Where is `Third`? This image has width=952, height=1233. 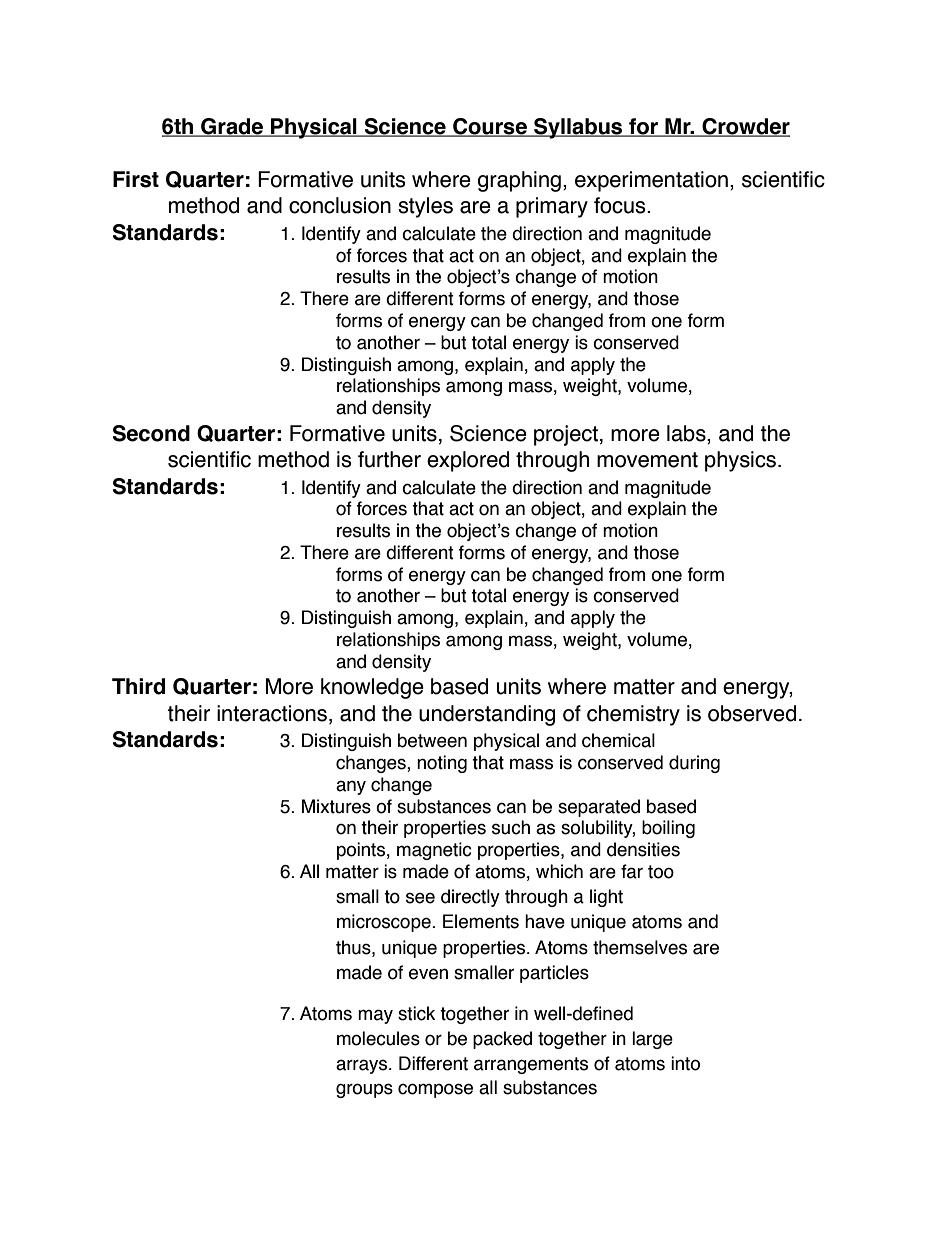
Third is located at coordinates (138, 686).
